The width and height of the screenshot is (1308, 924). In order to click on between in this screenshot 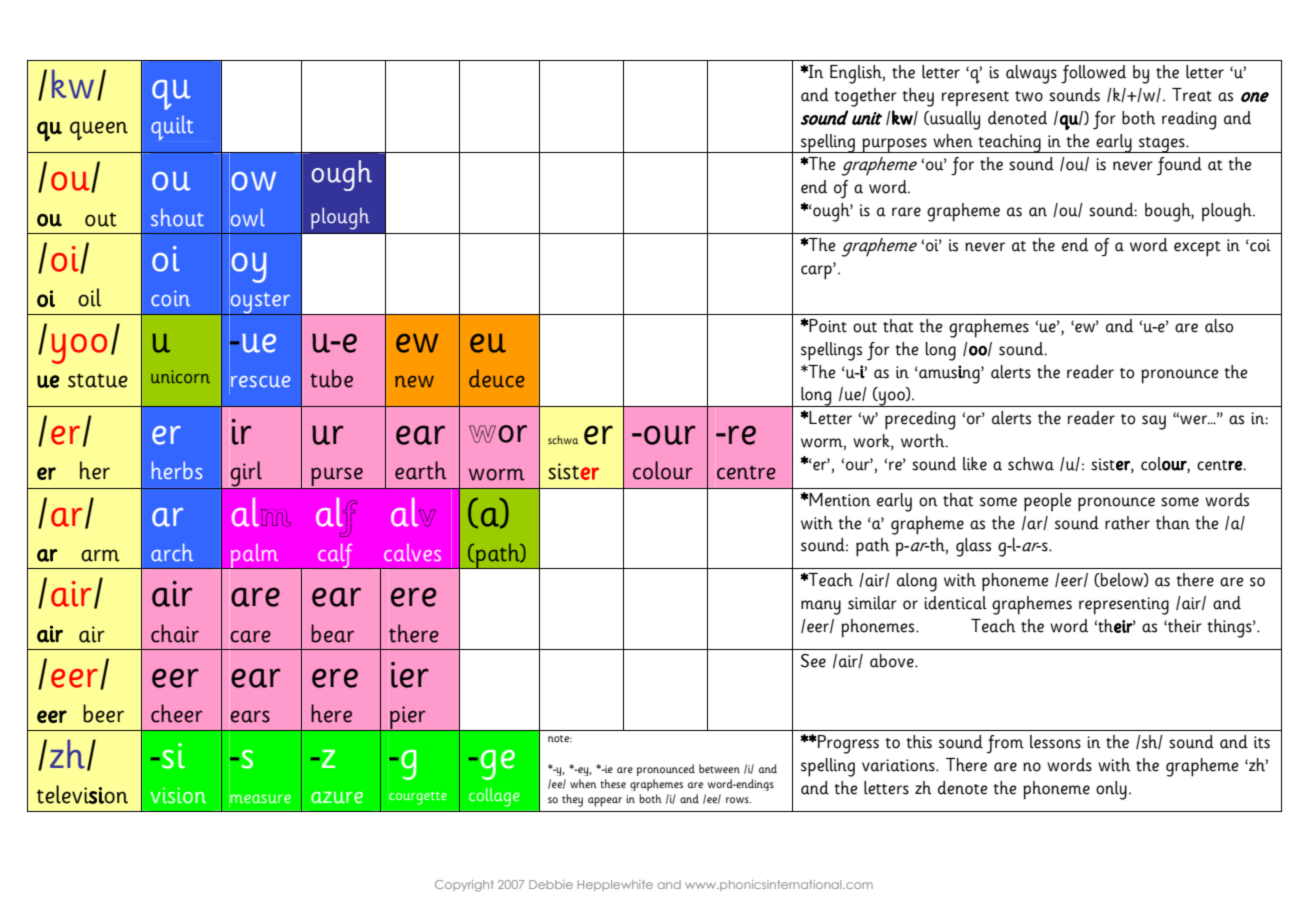, I will do `click(719, 768)`.
